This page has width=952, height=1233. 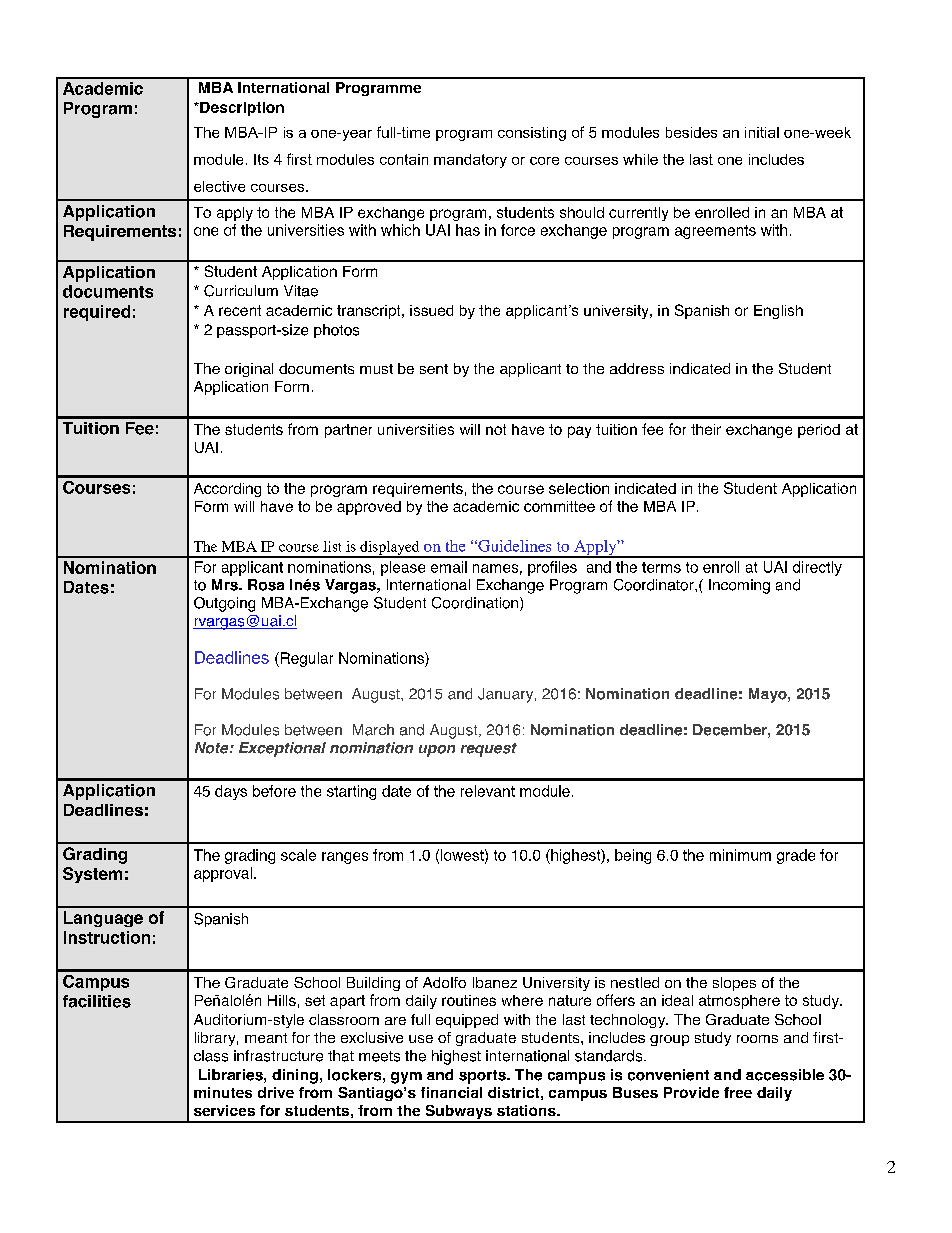 I want to click on initial, so click(x=762, y=132).
